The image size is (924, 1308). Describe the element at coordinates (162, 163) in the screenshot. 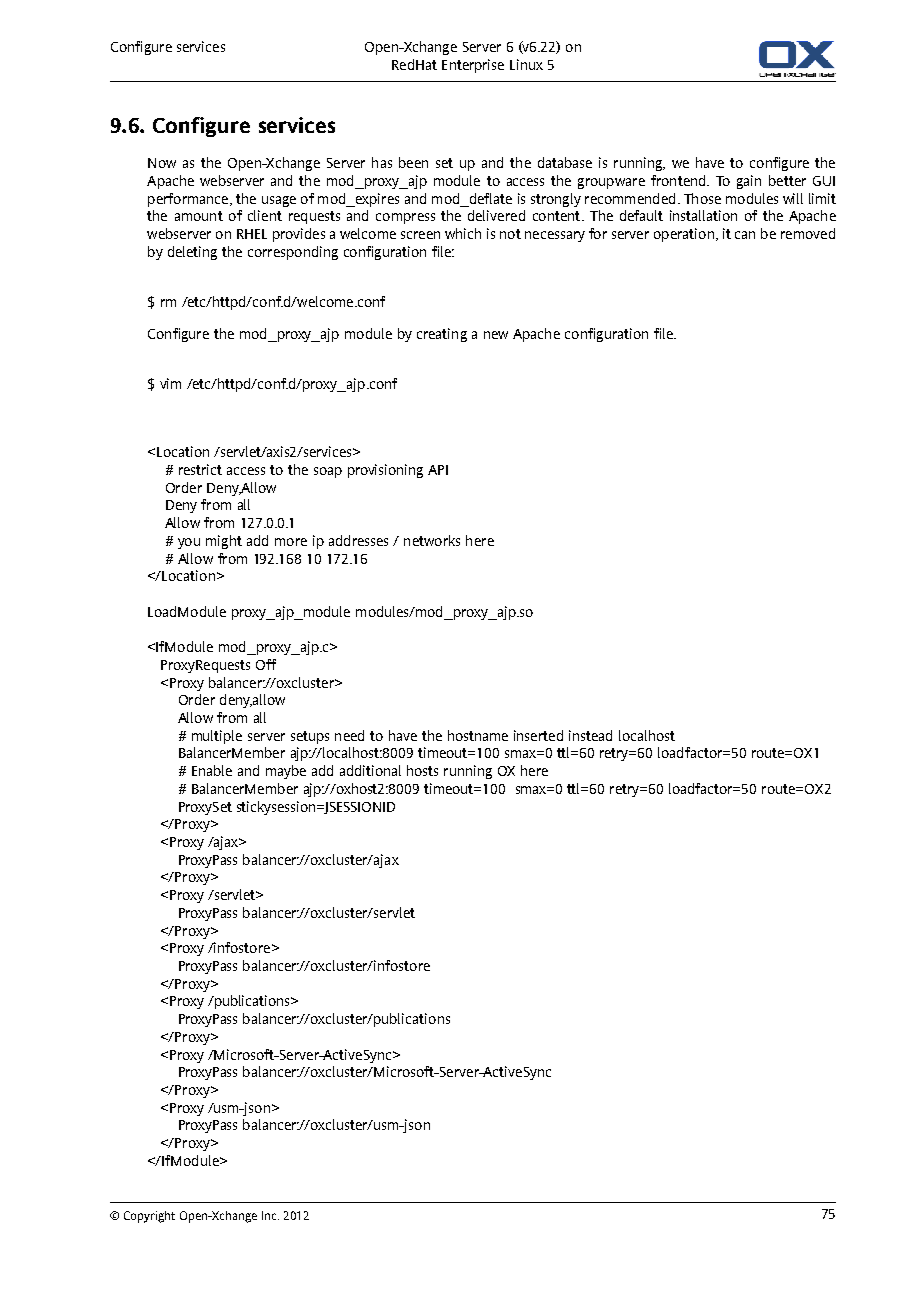

I see `Now` at that location.
